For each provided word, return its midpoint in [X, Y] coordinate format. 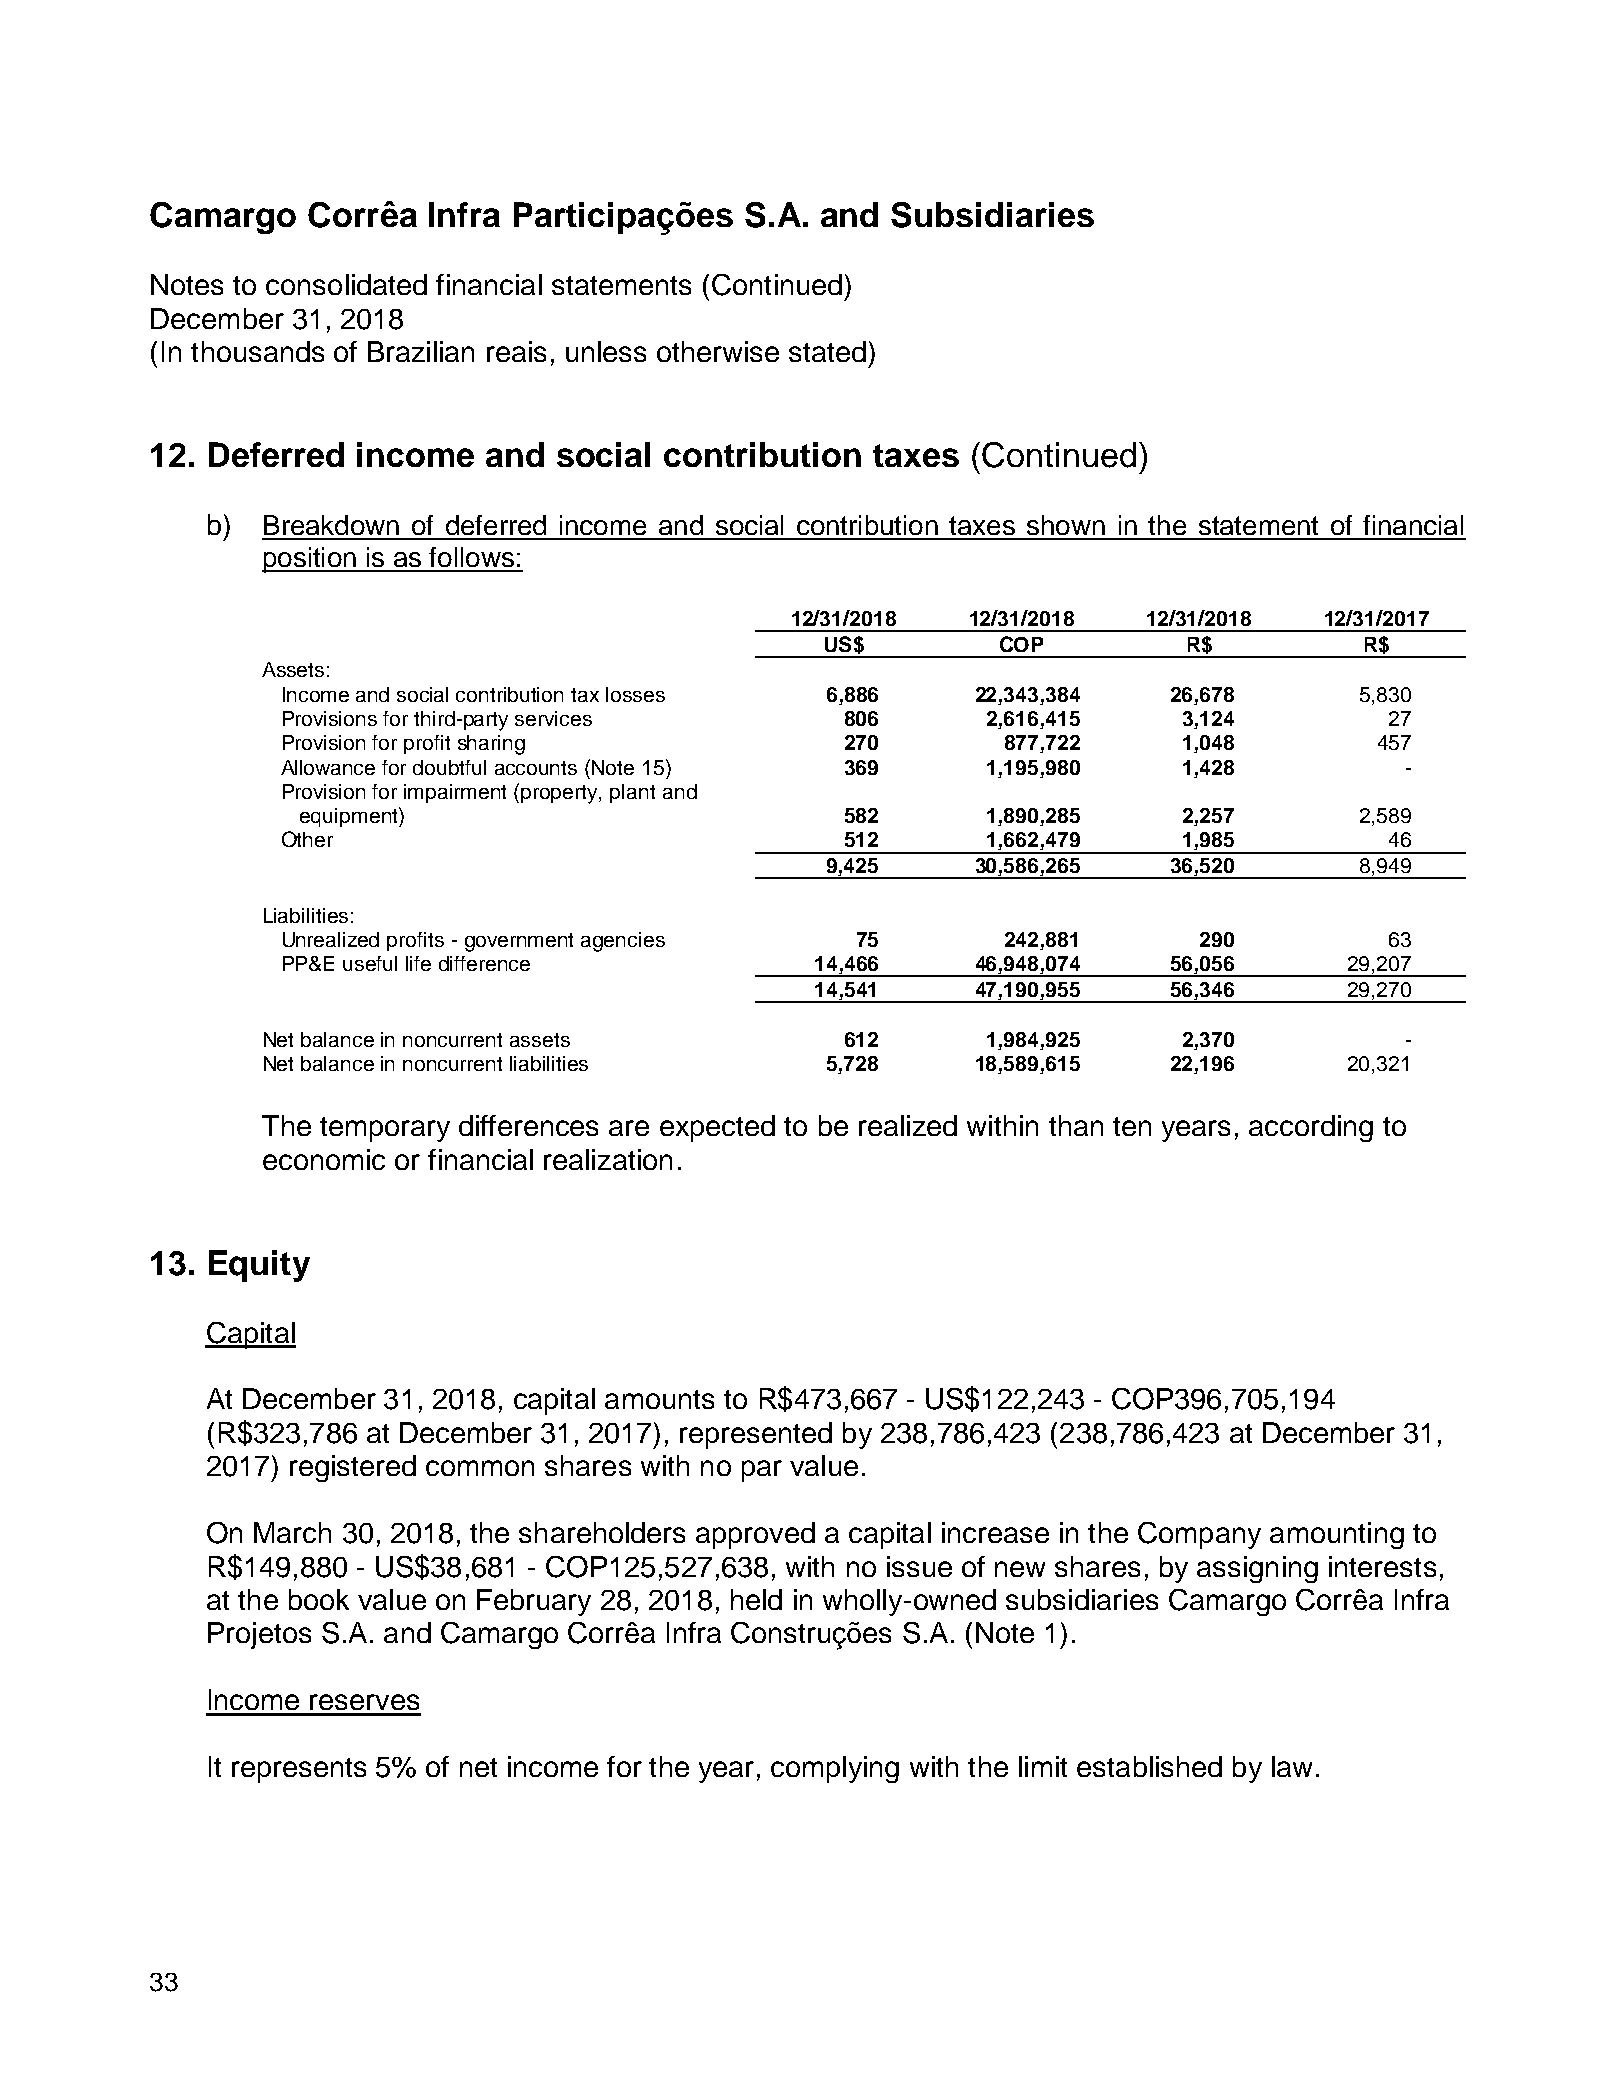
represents [299, 1770]
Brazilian [421, 351]
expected [717, 1128]
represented [756, 1435]
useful [370, 963]
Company [1199, 1535]
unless [606, 351]
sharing [491, 745]
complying [835, 1769]
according [1311, 1128]
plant [632, 793]
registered [353, 1468]
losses [635, 694]
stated [827, 351]
